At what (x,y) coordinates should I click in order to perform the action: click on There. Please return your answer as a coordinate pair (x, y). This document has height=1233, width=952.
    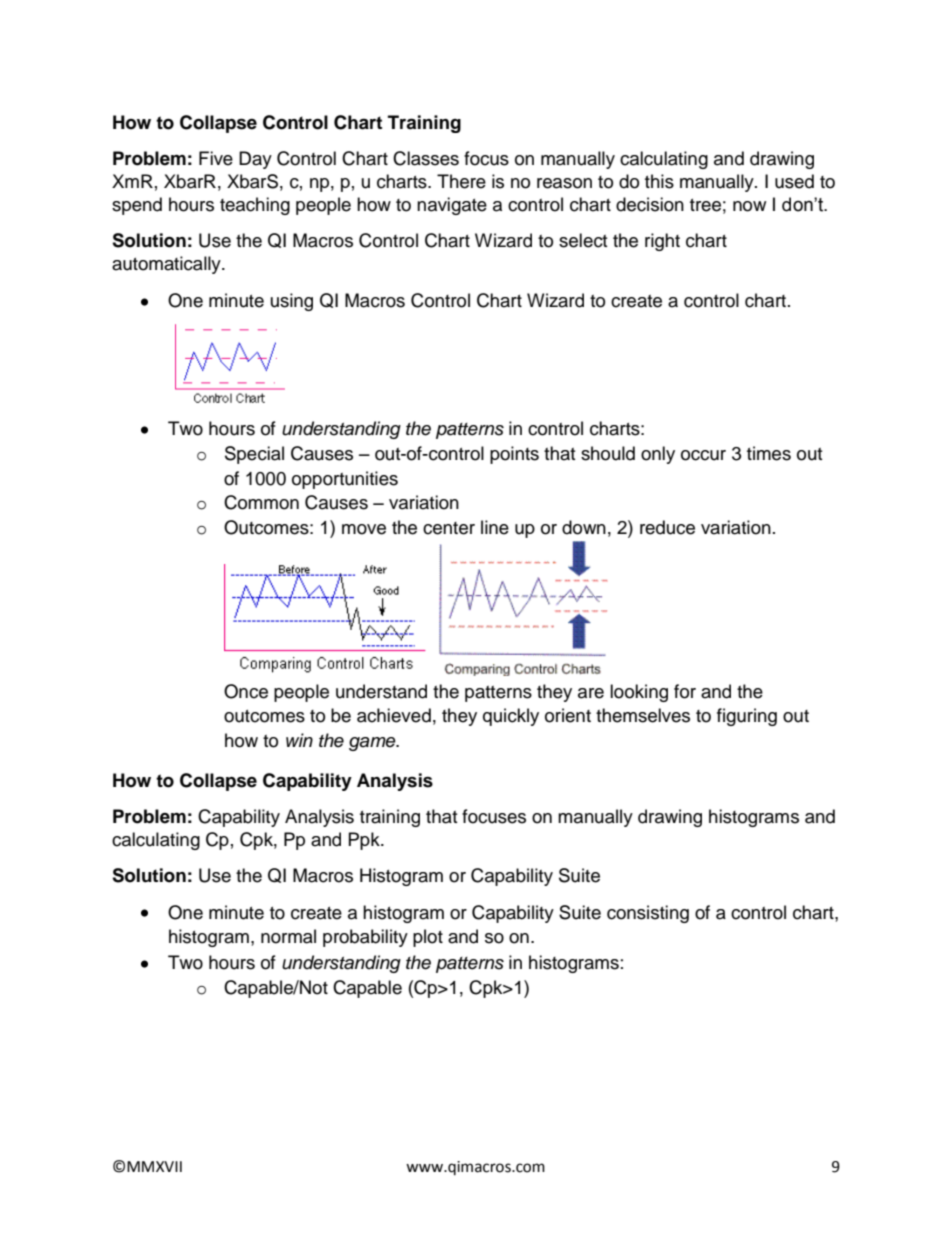
    Looking at the image, I should click on (461, 181).
